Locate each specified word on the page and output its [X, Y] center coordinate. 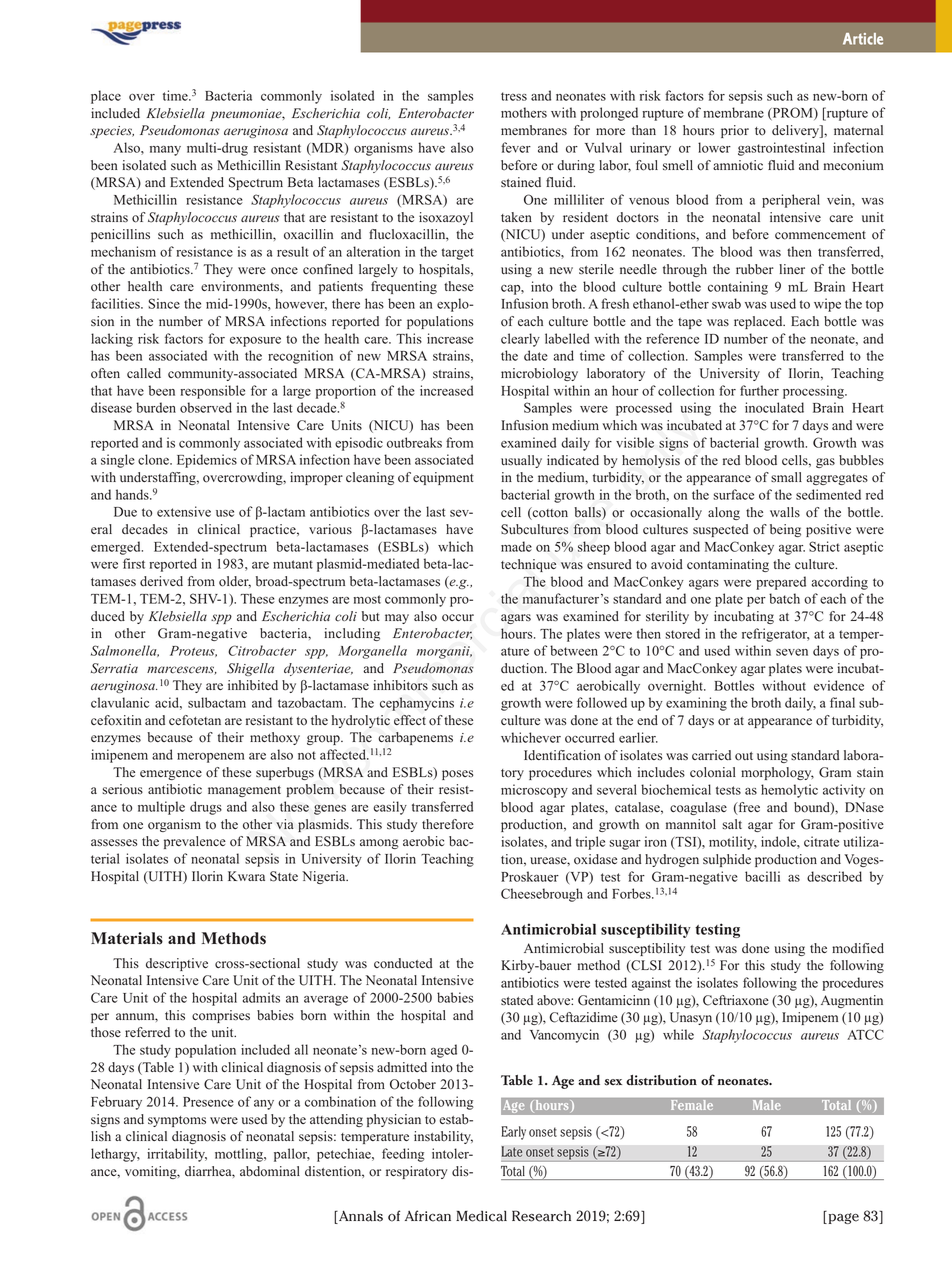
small [786, 477]
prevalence [195, 842]
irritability [177, 1155]
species [112, 132]
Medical [481, 1216]
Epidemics [207, 461]
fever [516, 147]
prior [735, 131]
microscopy [534, 791]
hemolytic [789, 791]
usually [521, 461]
